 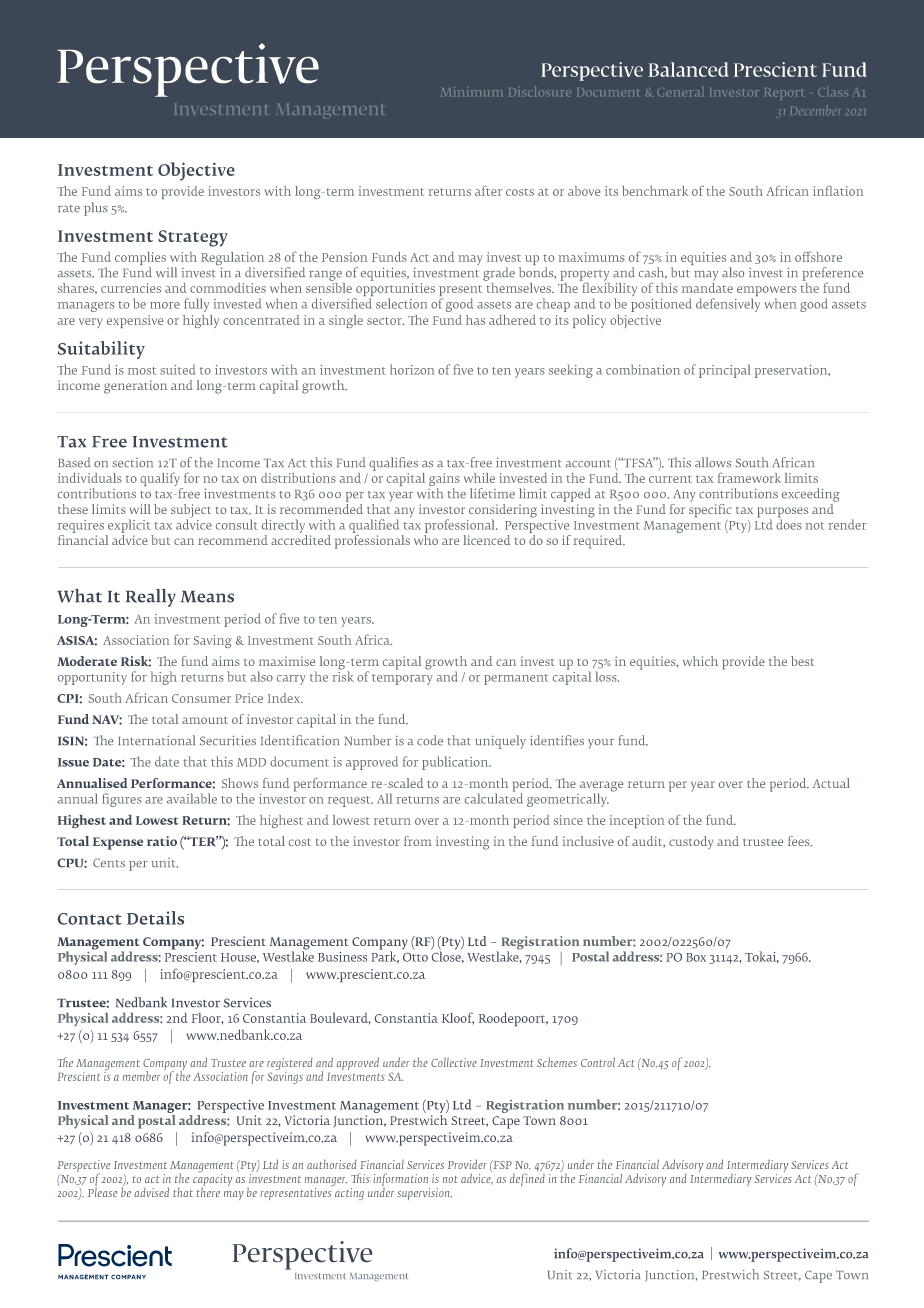 What do you see at coordinates (424, 1194) in the image?
I see `supervision` at bounding box center [424, 1194].
